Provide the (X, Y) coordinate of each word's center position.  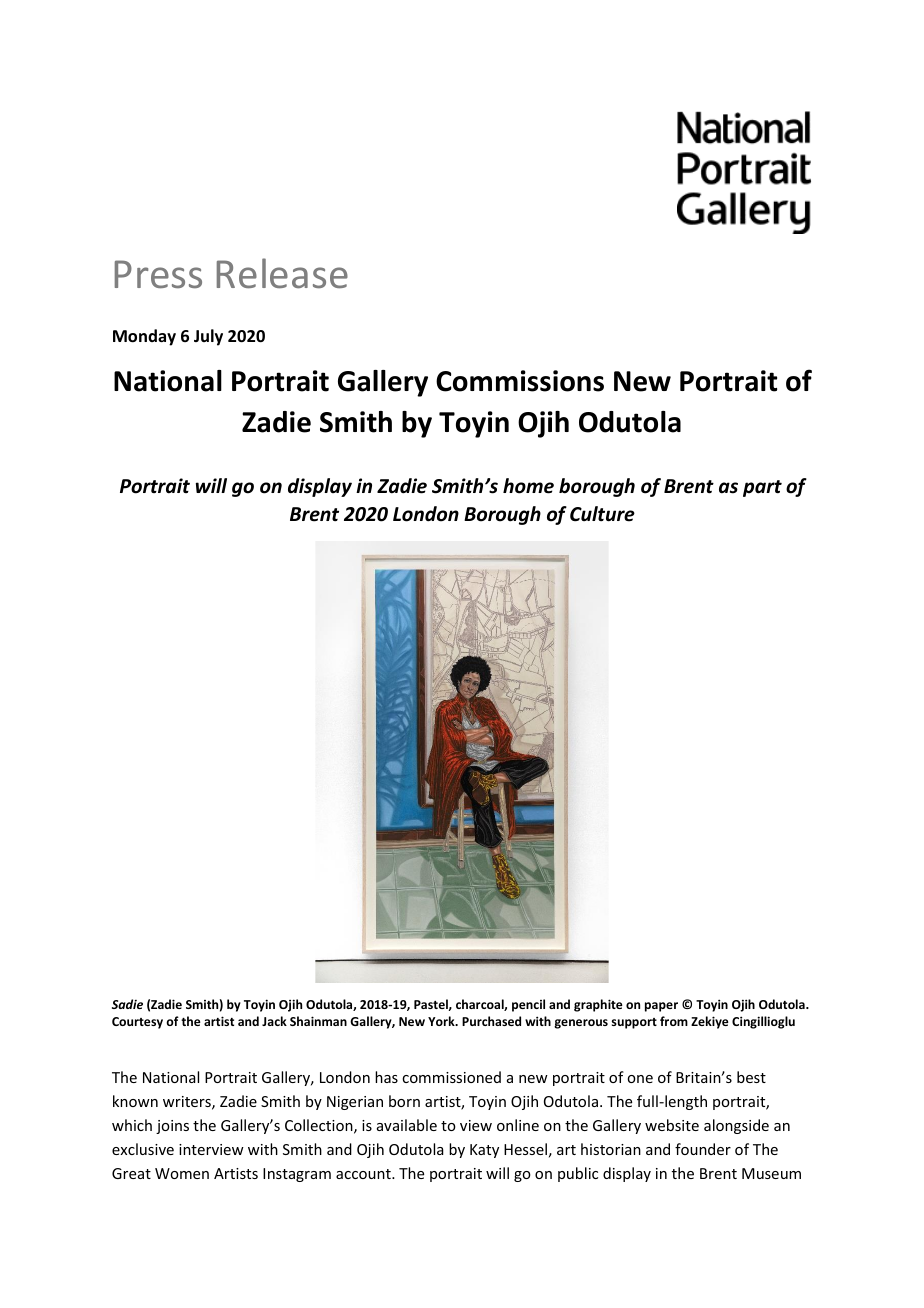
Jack (274, 1021)
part (762, 488)
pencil (528, 1005)
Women (182, 1173)
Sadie (127, 1004)
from (674, 1021)
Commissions (520, 381)
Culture (602, 514)
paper (661, 1007)
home (528, 486)
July (208, 337)
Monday (144, 337)
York (442, 1021)
